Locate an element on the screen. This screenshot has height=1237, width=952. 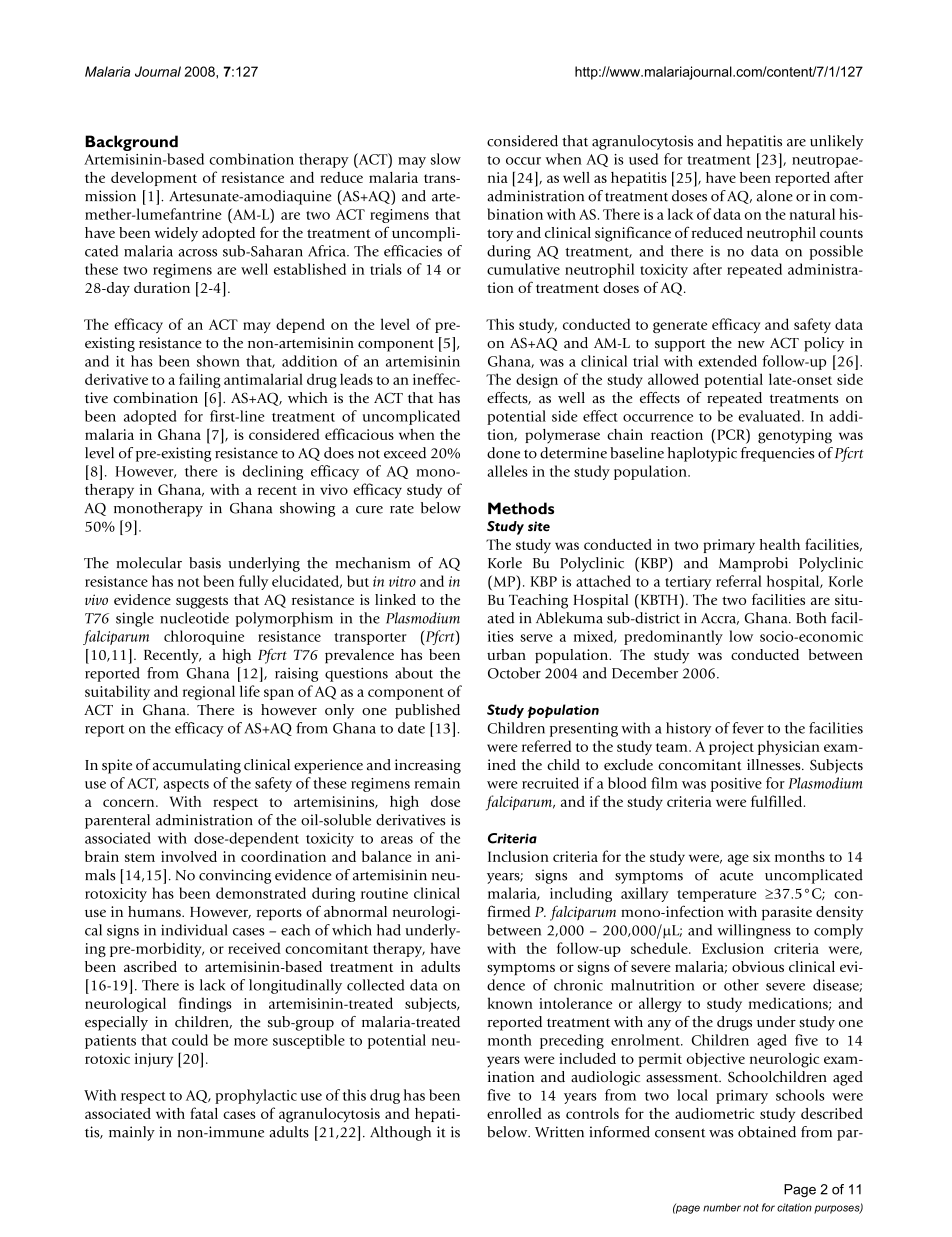
fever is located at coordinates (748, 728).
